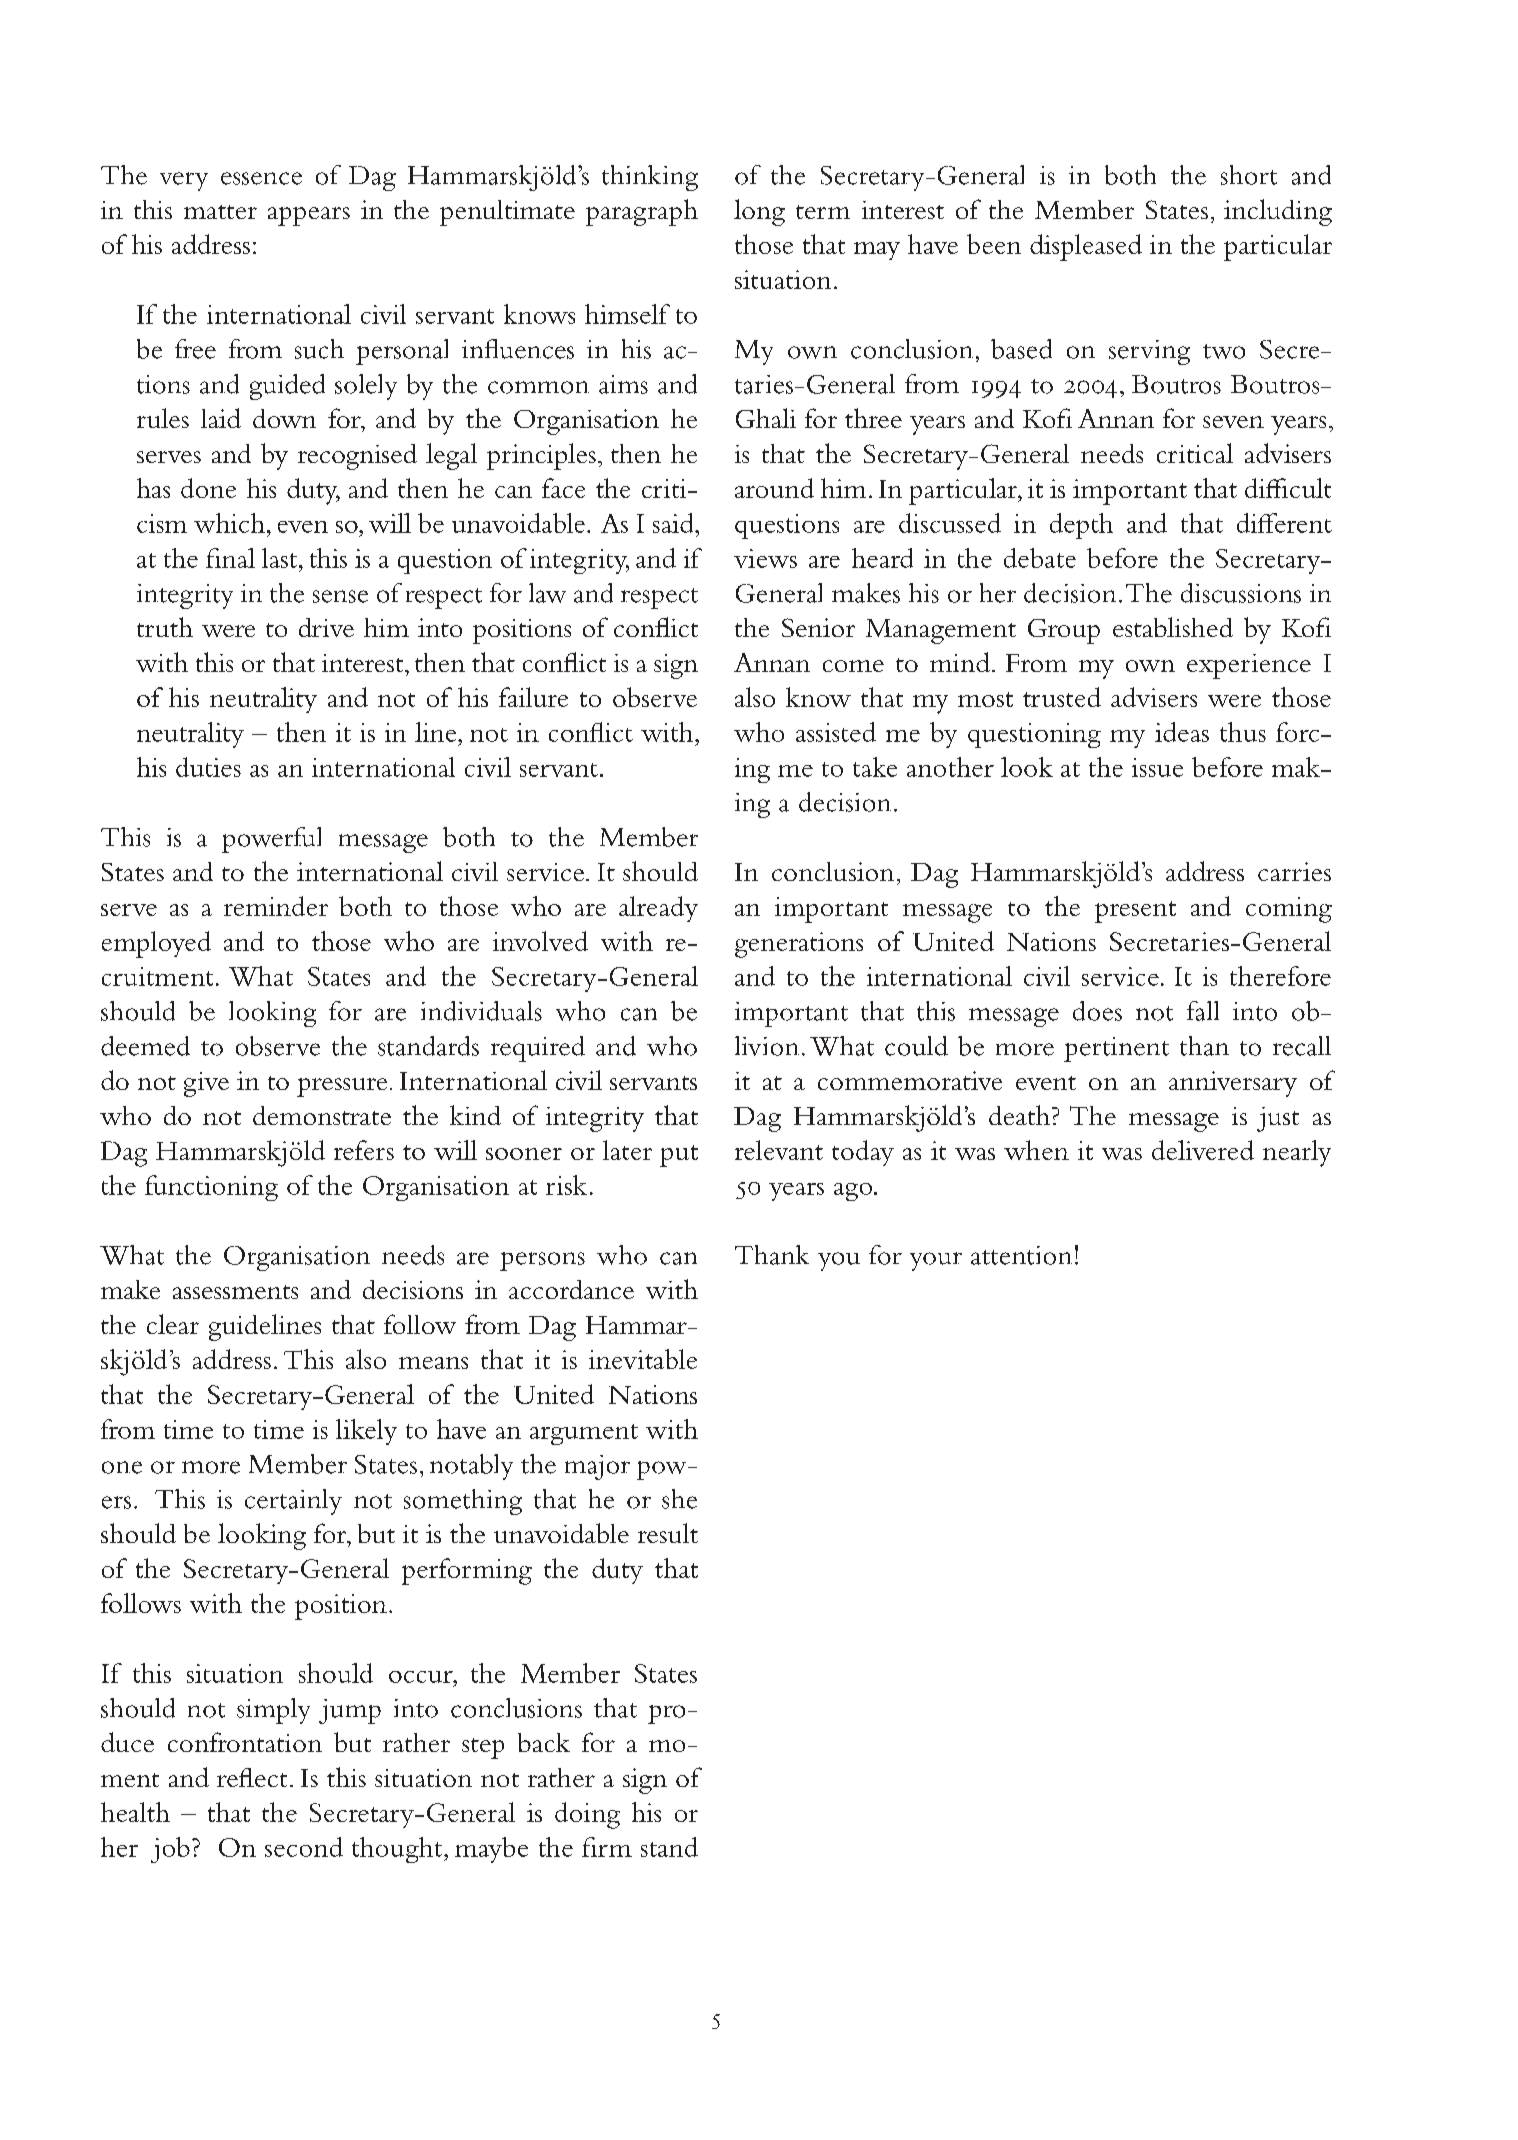 The image size is (1518, 2140). What do you see at coordinates (309, 216) in the image?
I see `appears` at bounding box center [309, 216].
